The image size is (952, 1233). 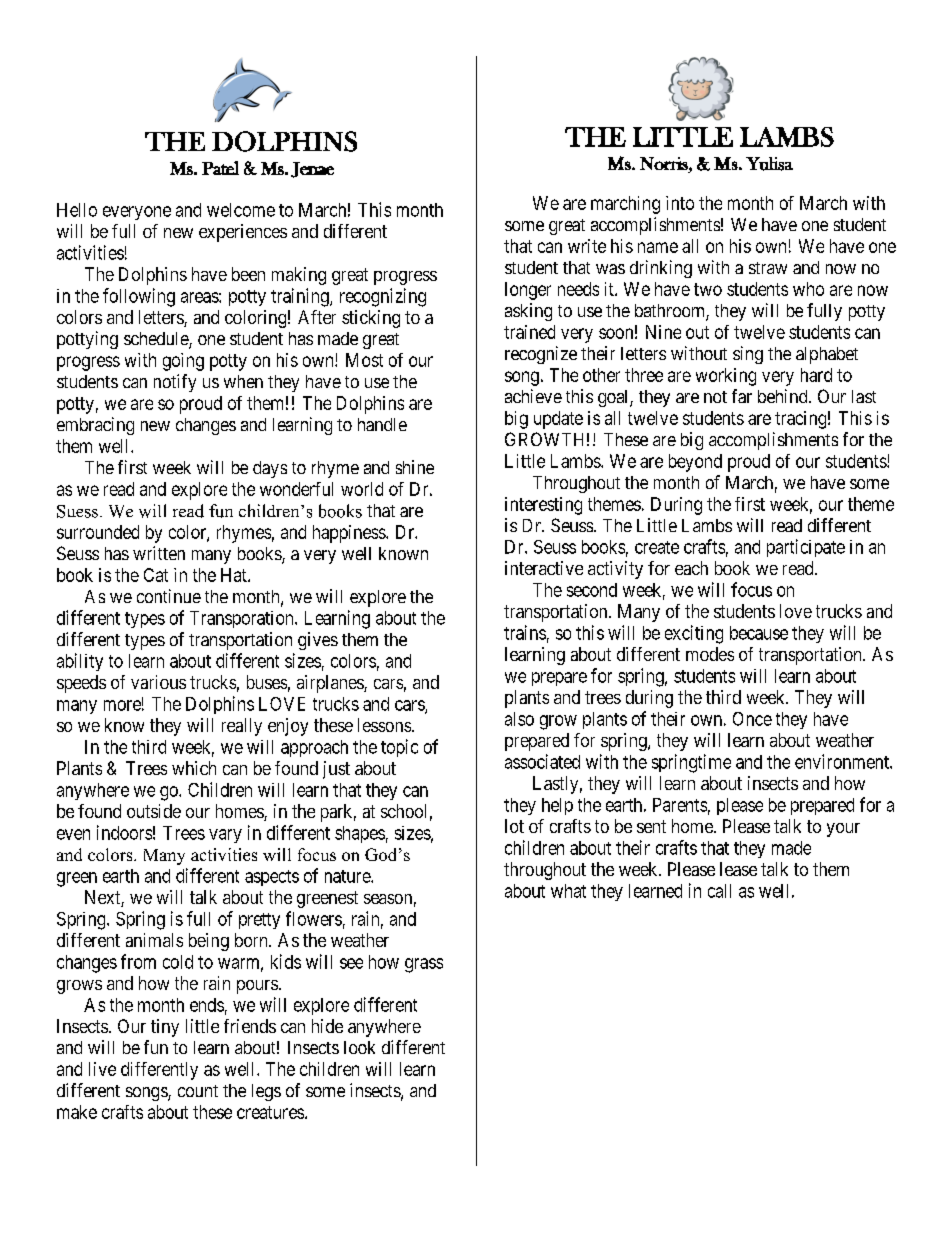 What do you see at coordinates (198, 1091) in the document?
I see `count` at bounding box center [198, 1091].
